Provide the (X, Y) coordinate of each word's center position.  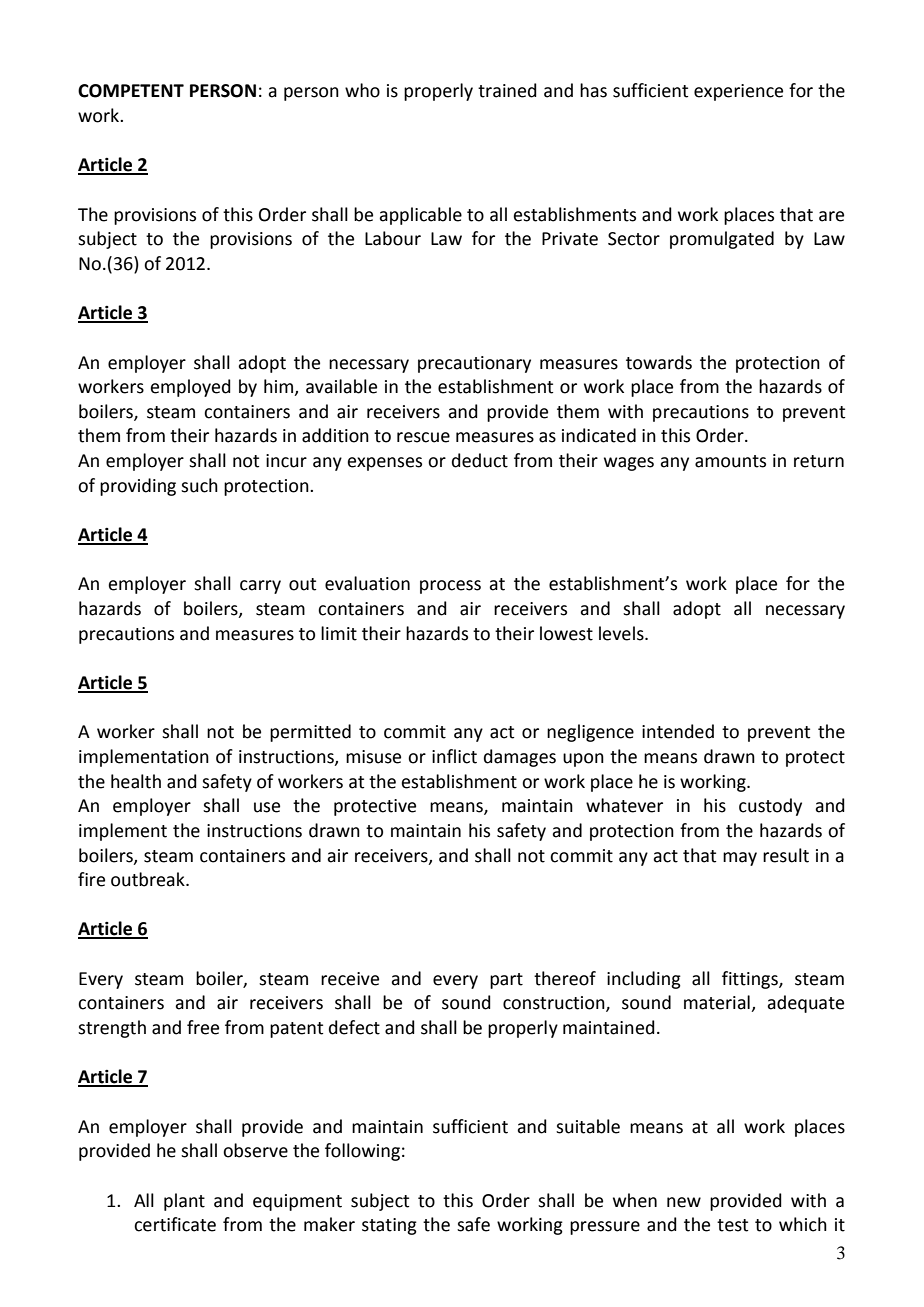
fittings (751, 980)
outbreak (149, 879)
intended (678, 731)
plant (184, 1202)
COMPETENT (131, 91)
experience (738, 92)
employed (190, 388)
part (506, 981)
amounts (730, 461)
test (732, 1225)
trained (507, 90)
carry (260, 587)
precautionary (474, 364)
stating (389, 1226)
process (450, 587)
